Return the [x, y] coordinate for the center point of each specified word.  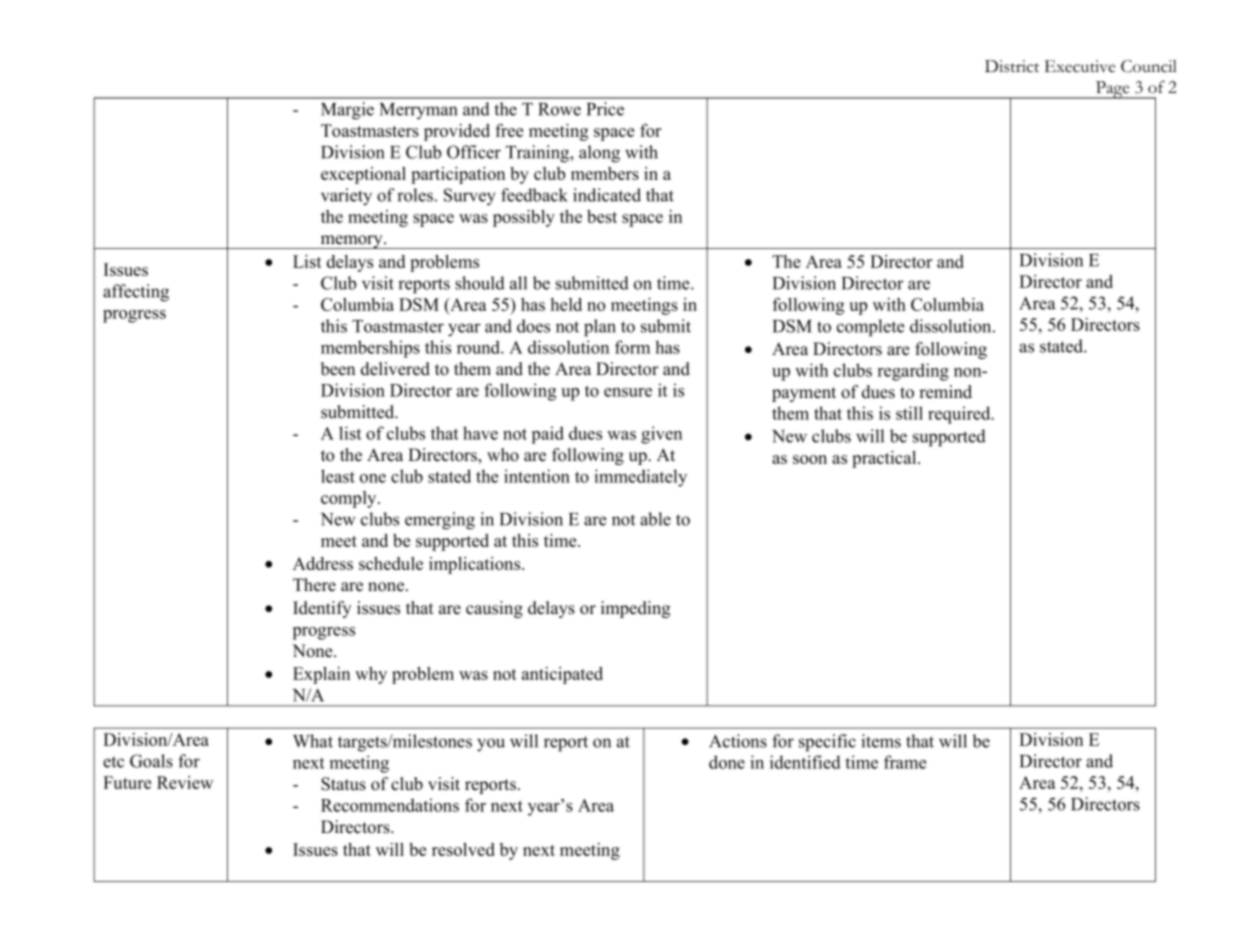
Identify [322, 609]
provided [457, 132]
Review [185, 782]
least [338, 476]
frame [905, 762]
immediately [640, 478]
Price [605, 109]
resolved [463, 849]
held [566, 304]
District [1012, 66]
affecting [136, 293]
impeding [635, 609]
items [881, 741]
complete [871, 328]
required [960, 415]
